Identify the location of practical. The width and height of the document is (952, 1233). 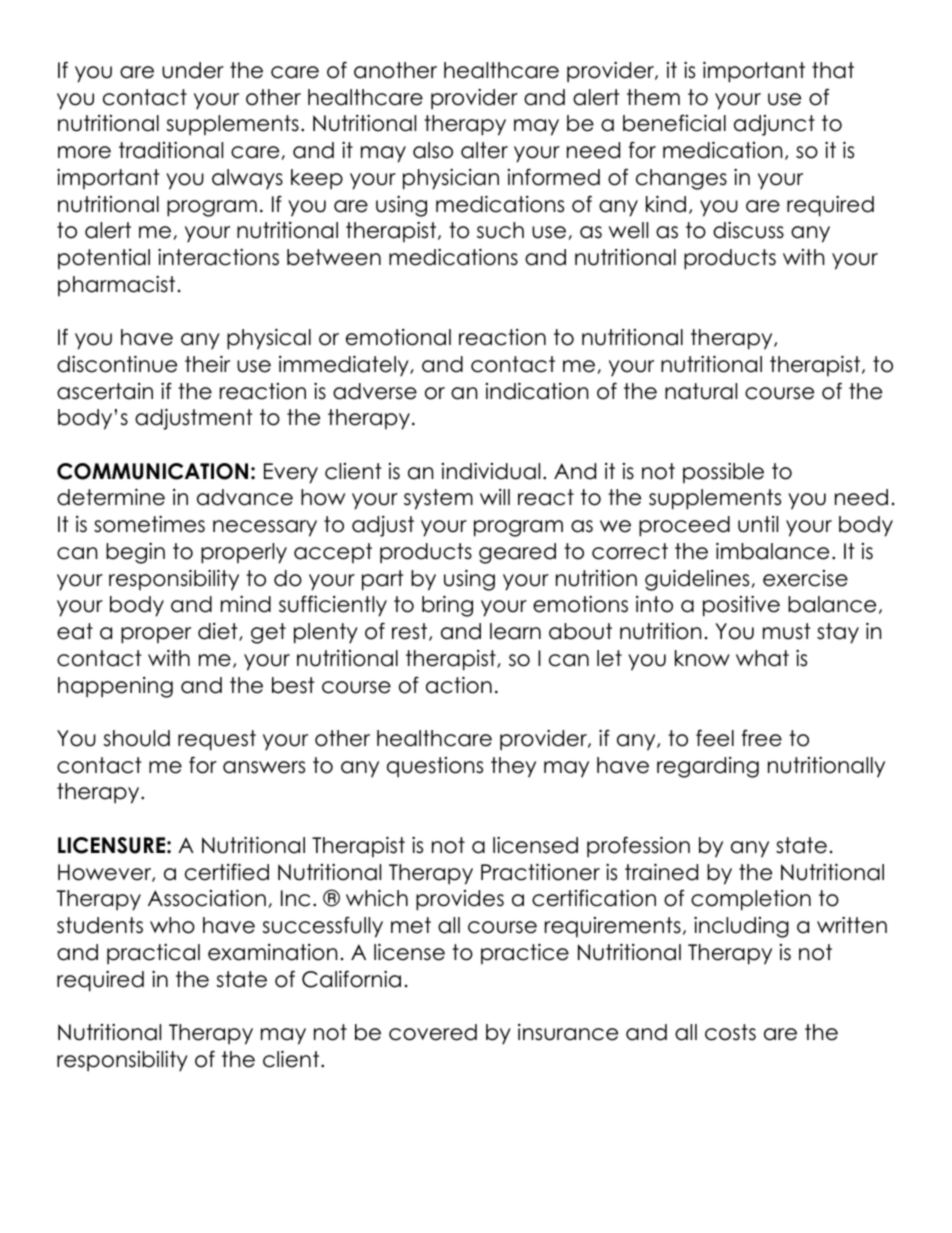
(153, 954).
